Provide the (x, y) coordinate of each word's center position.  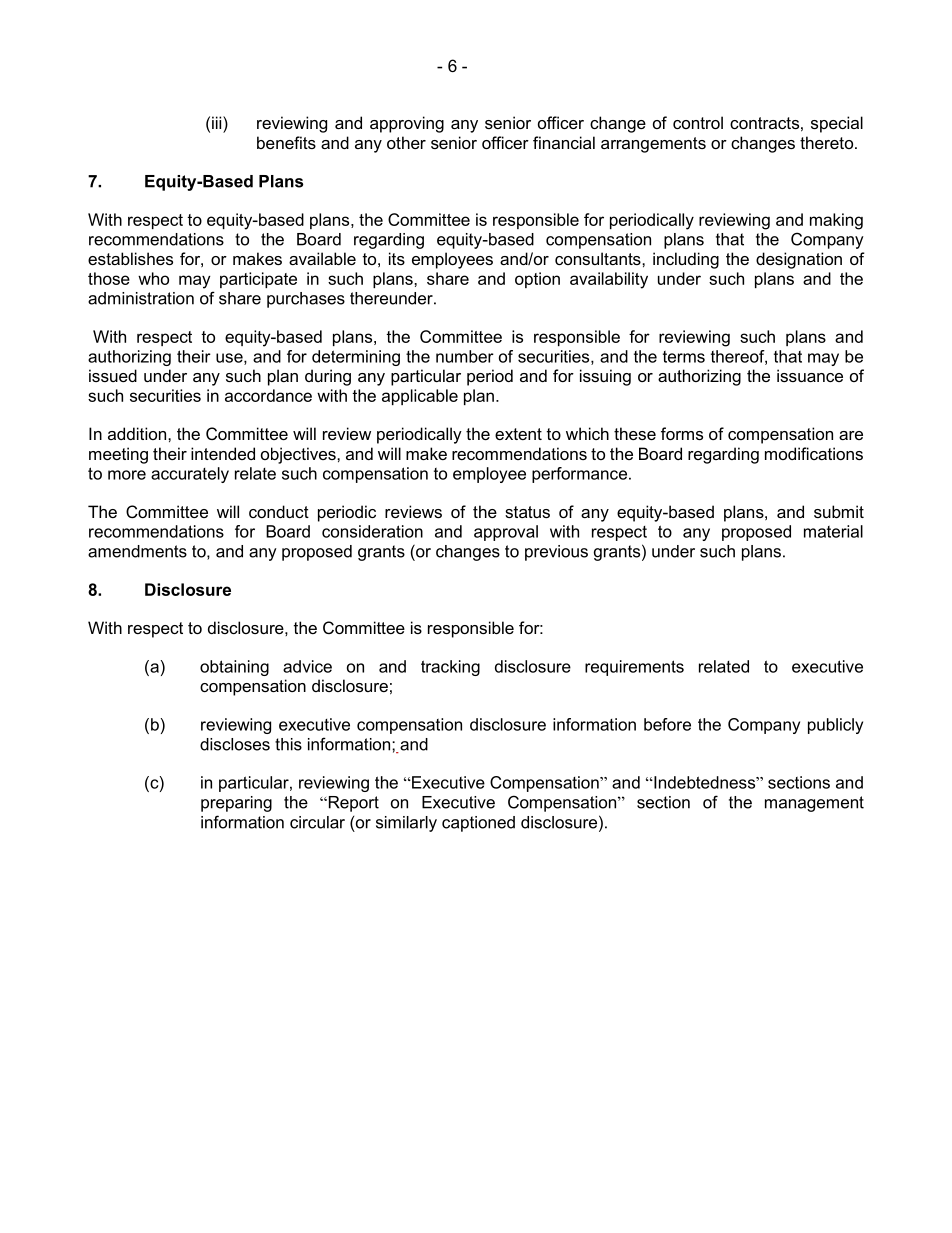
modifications (814, 453)
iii (218, 122)
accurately (190, 475)
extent (518, 434)
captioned (478, 824)
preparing (236, 804)
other (406, 142)
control (698, 122)
